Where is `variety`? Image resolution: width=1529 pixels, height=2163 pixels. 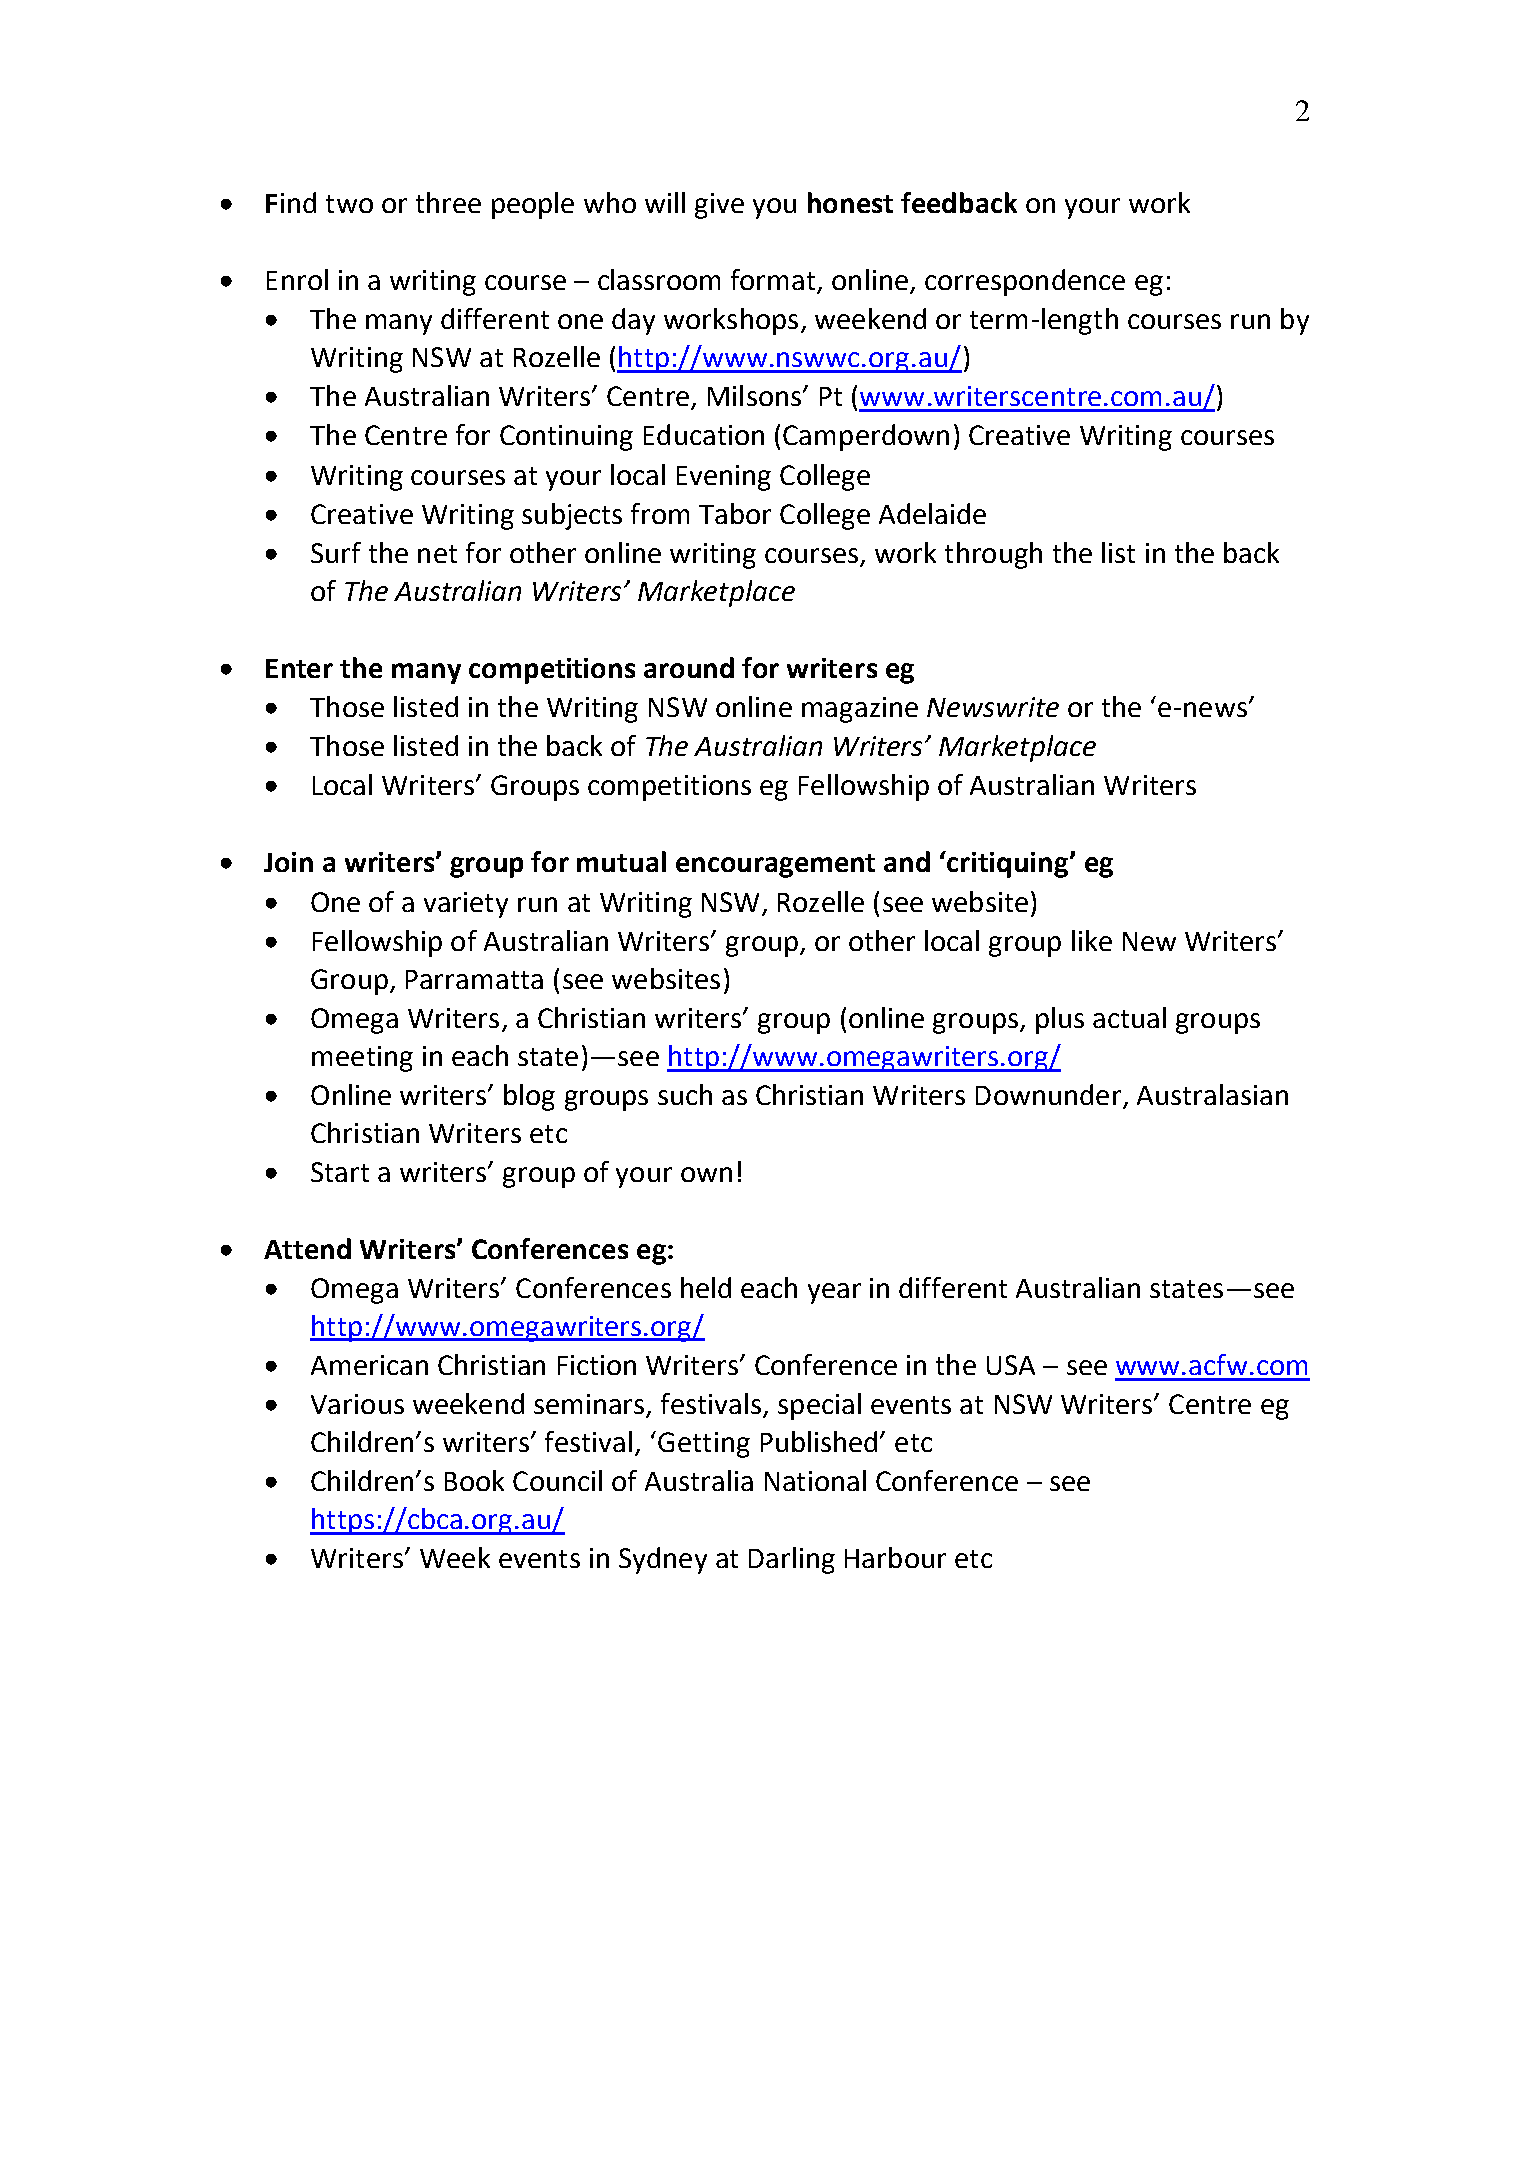
variety is located at coordinates (466, 905).
